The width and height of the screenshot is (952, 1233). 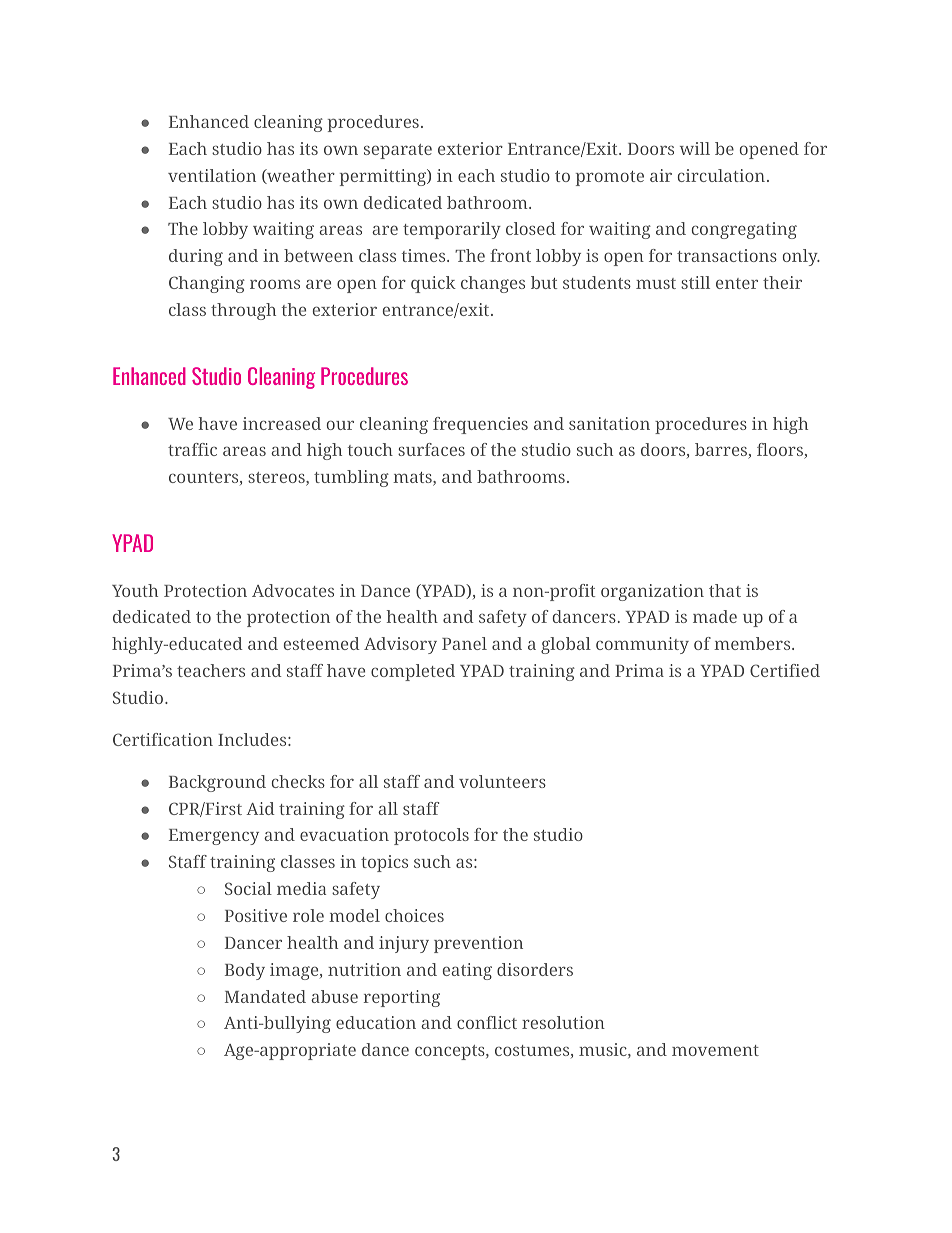 What do you see at coordinates (723, 175) in the screenshot?
I see `circulation` at bounding box center [723, 175].
